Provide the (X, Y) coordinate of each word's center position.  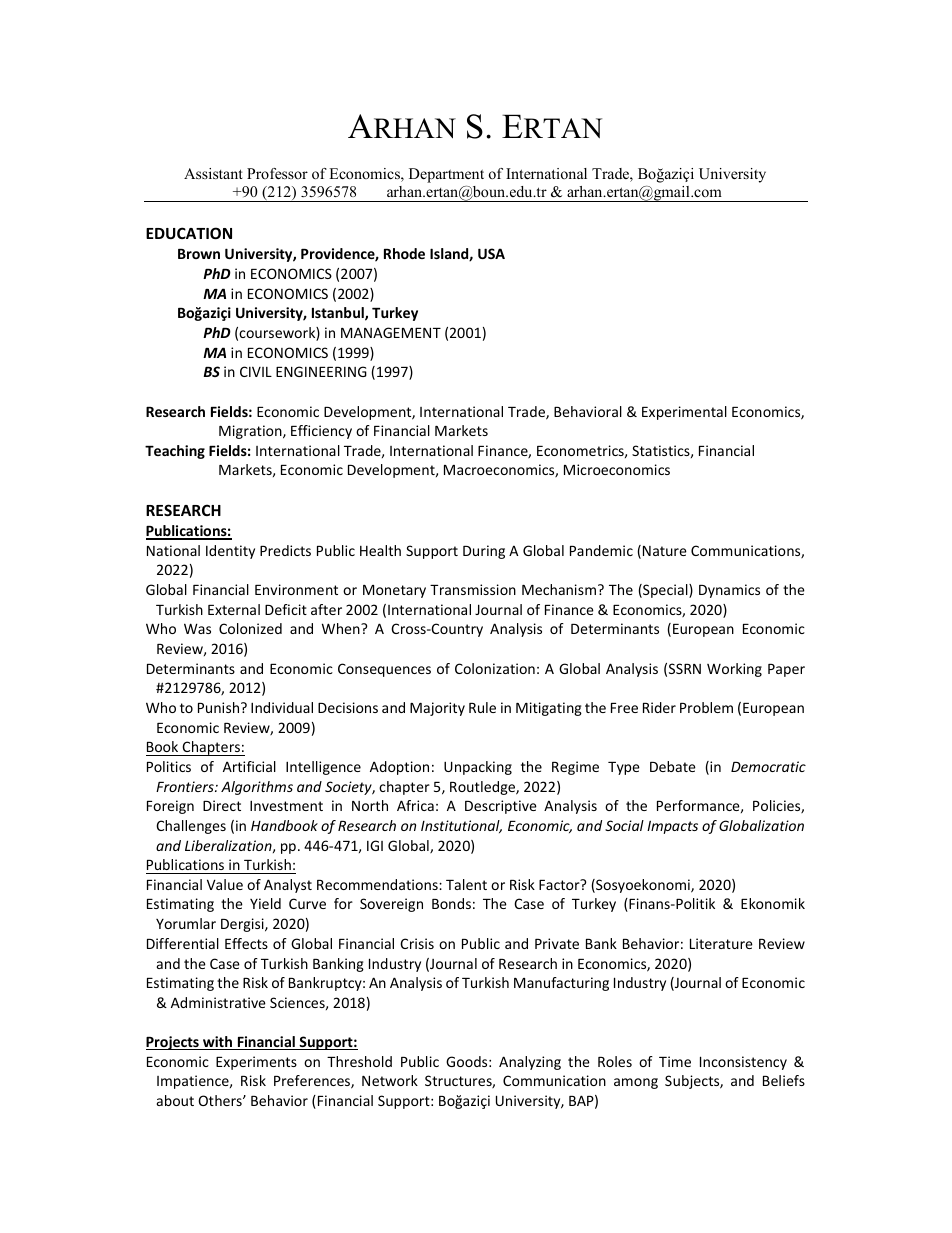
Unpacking (478, 768)
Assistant (213, 173)
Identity (230, 552)
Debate (673, 766)
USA (491, 253)
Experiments (256, 1063)
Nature (665, 551)
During (484, 552)
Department (446, 175)
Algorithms (257, 788)
